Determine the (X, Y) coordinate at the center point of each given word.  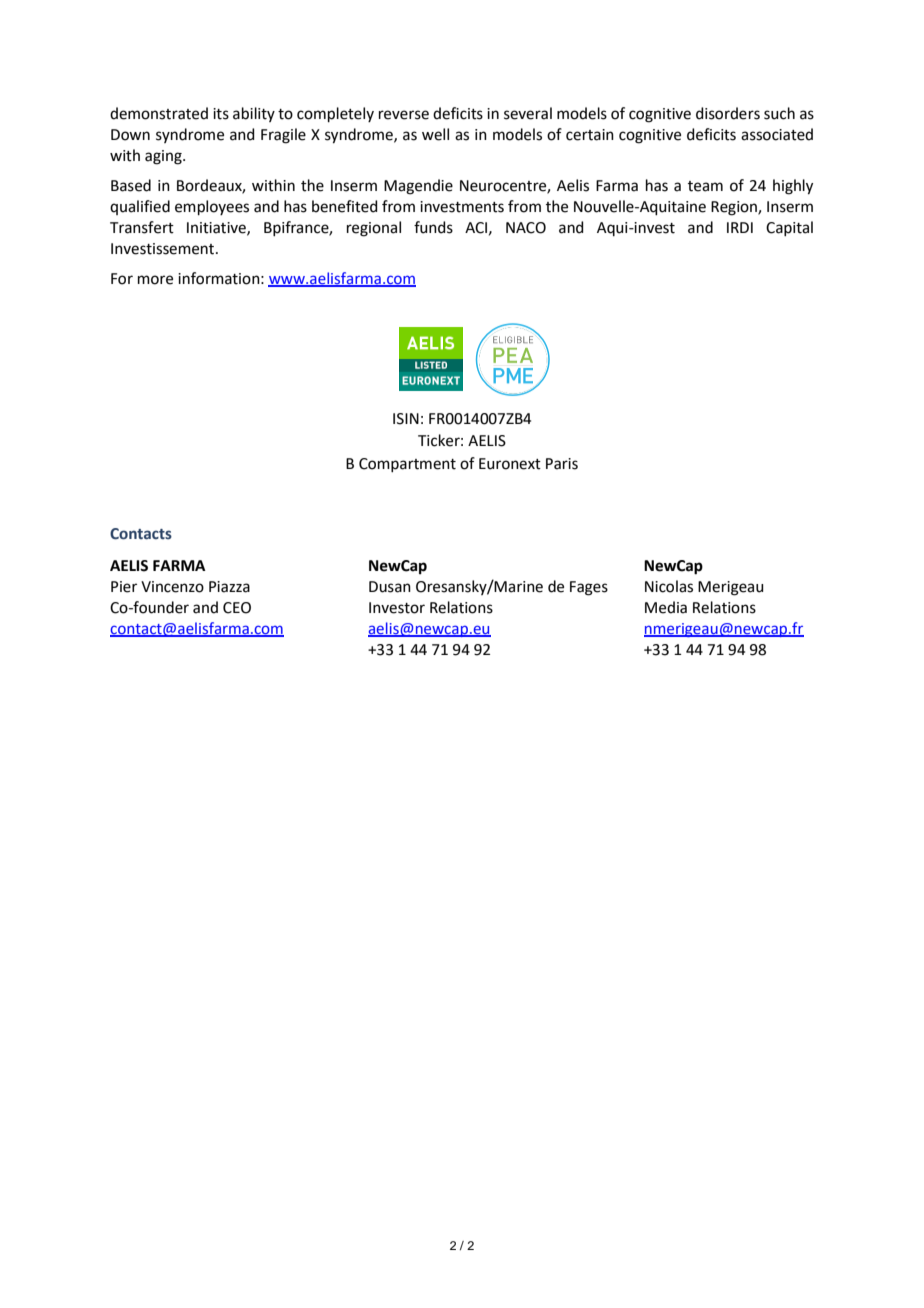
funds (433, 227)
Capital (789, 228)
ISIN (406, 419)
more (155, 280)
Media (666, 607)
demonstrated (159, 113)
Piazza (229, 587)
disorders (728, 113)
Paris (562, 464)
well (435, 134)
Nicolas (669, 586)
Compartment (407, 465)
